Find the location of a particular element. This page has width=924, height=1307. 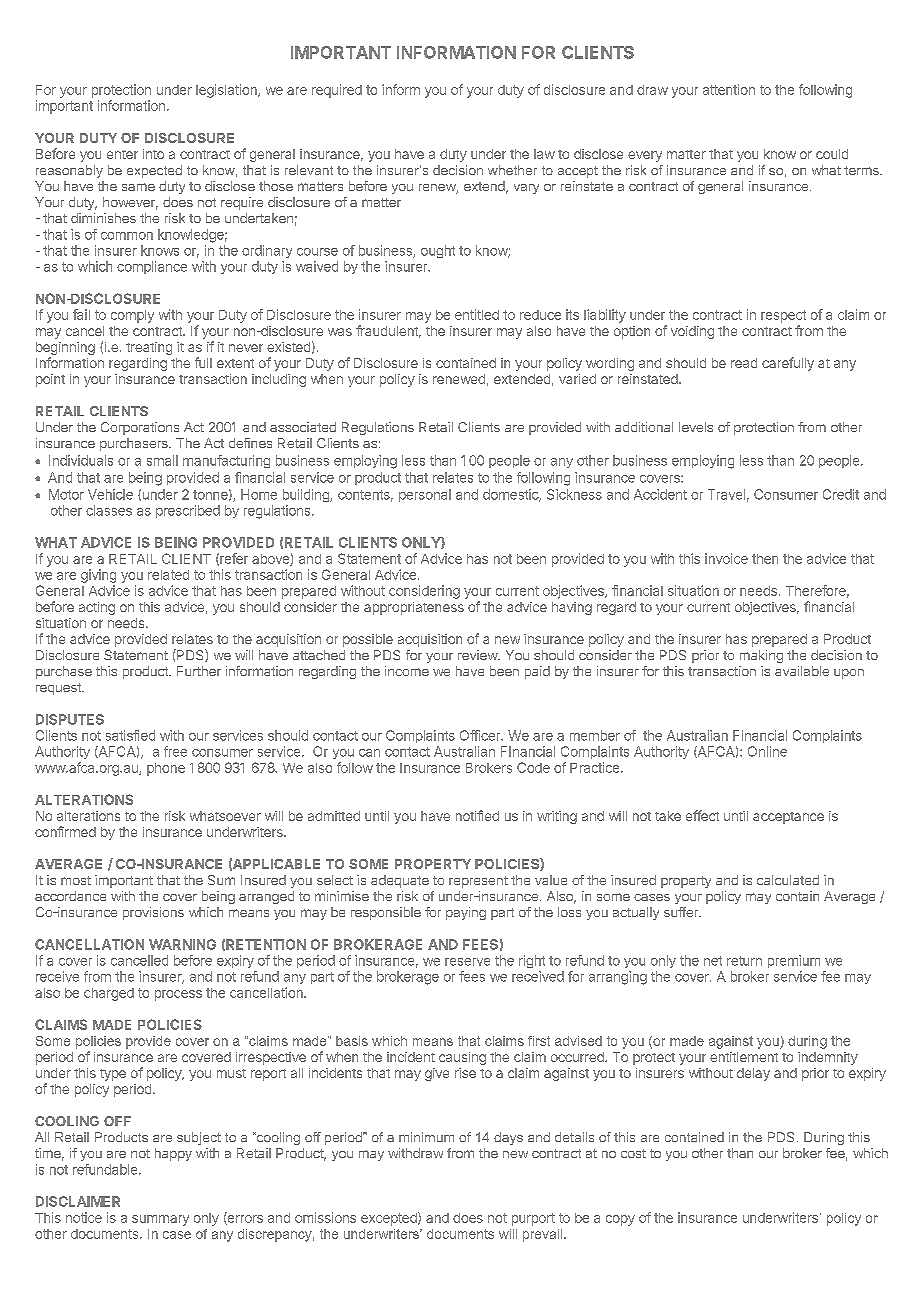

into is located at coordinates (153, 154).
